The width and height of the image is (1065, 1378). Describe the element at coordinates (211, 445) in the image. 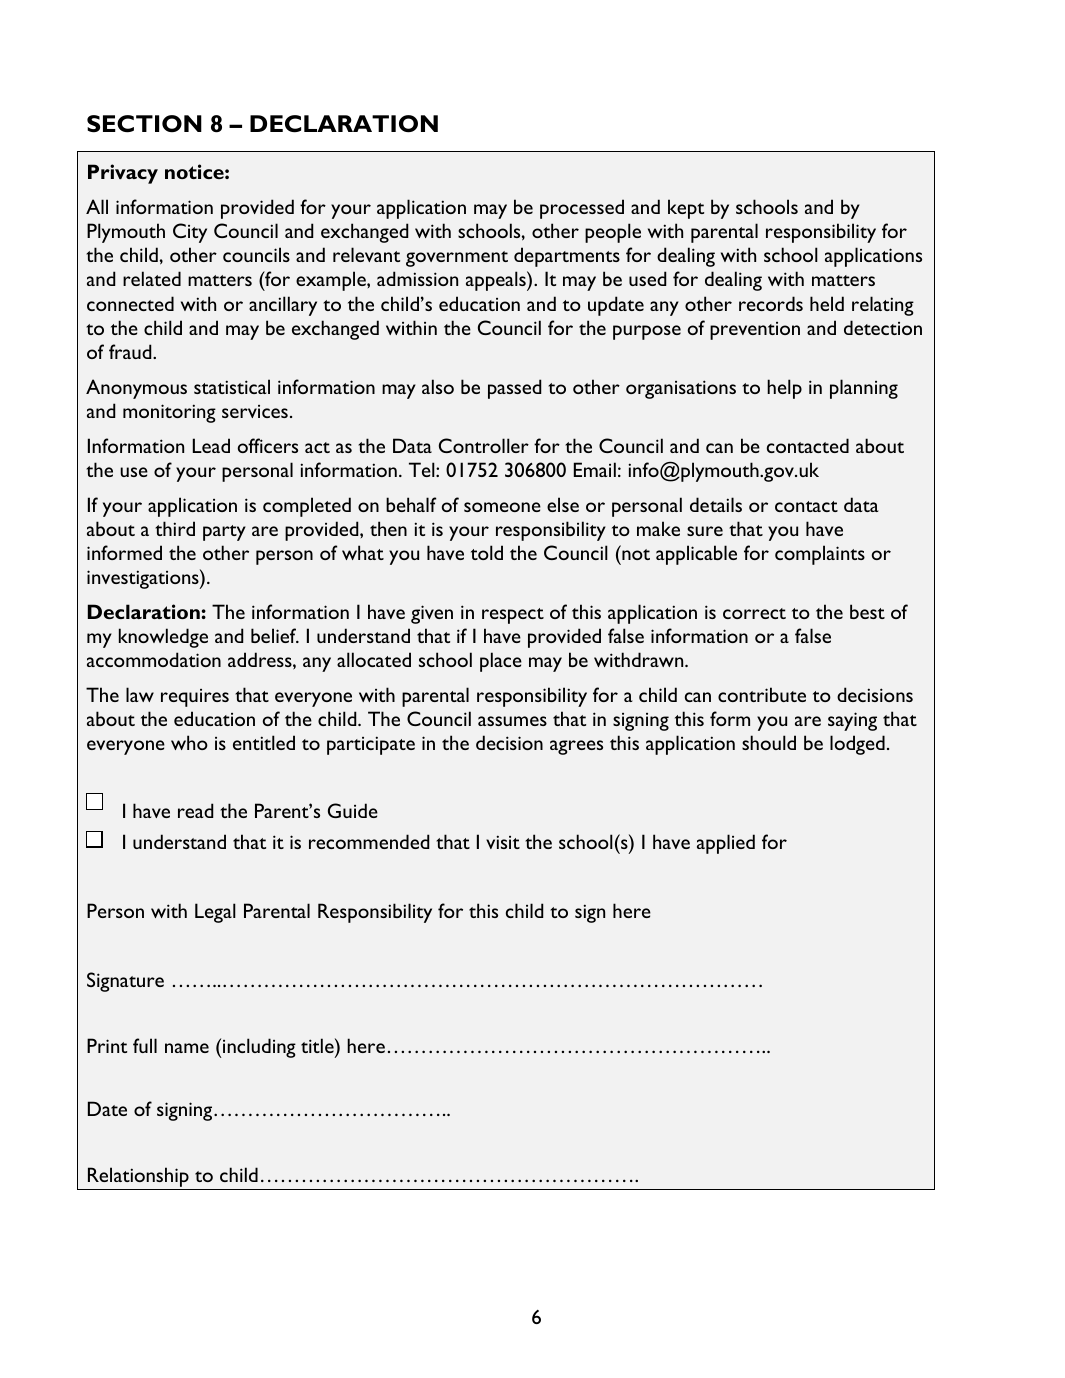

I see `Lead` at that location.
